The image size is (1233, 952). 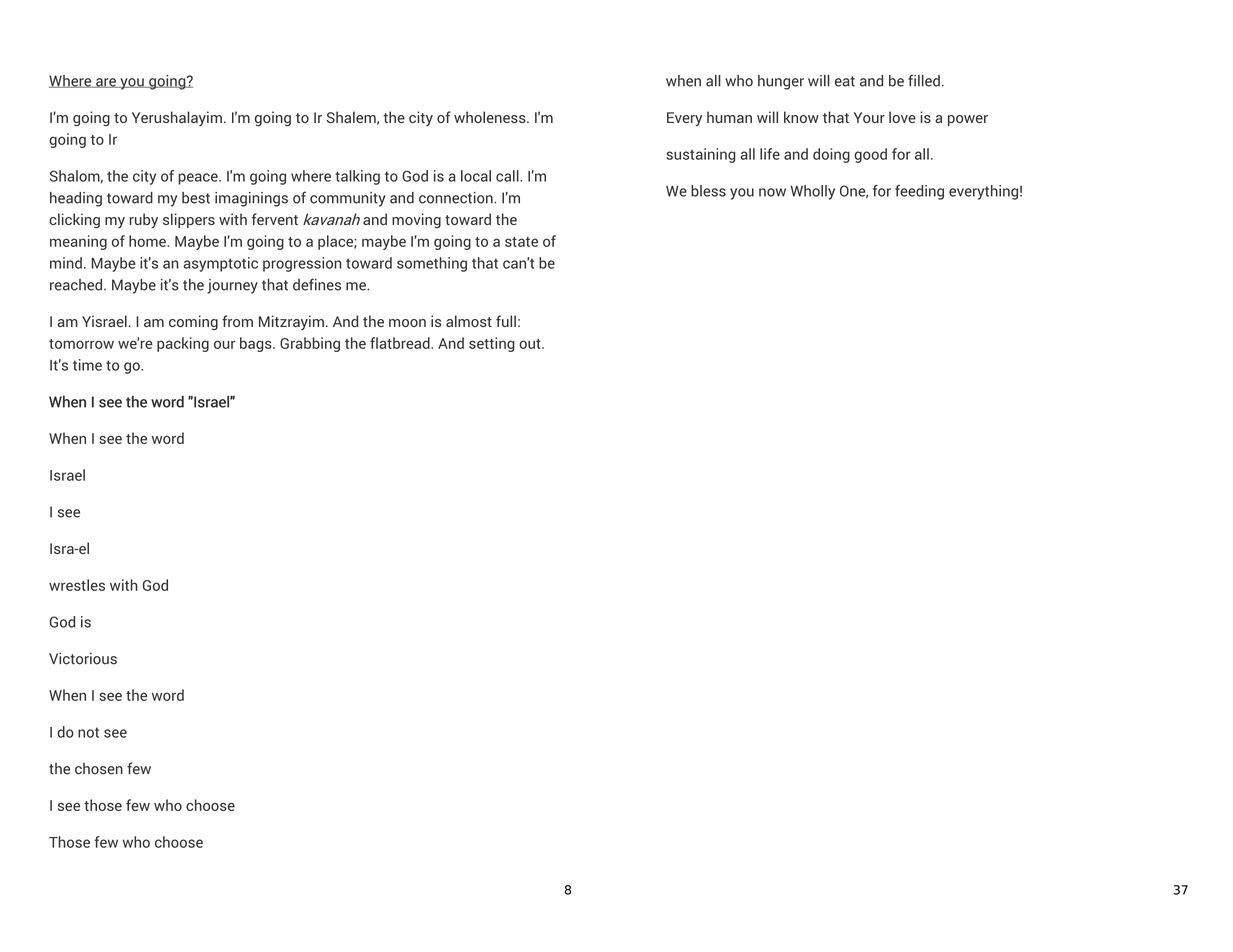 What do you see at coordinates (77, 585) in the page?
I see `wrestles` at bounding box center [77, 585].
